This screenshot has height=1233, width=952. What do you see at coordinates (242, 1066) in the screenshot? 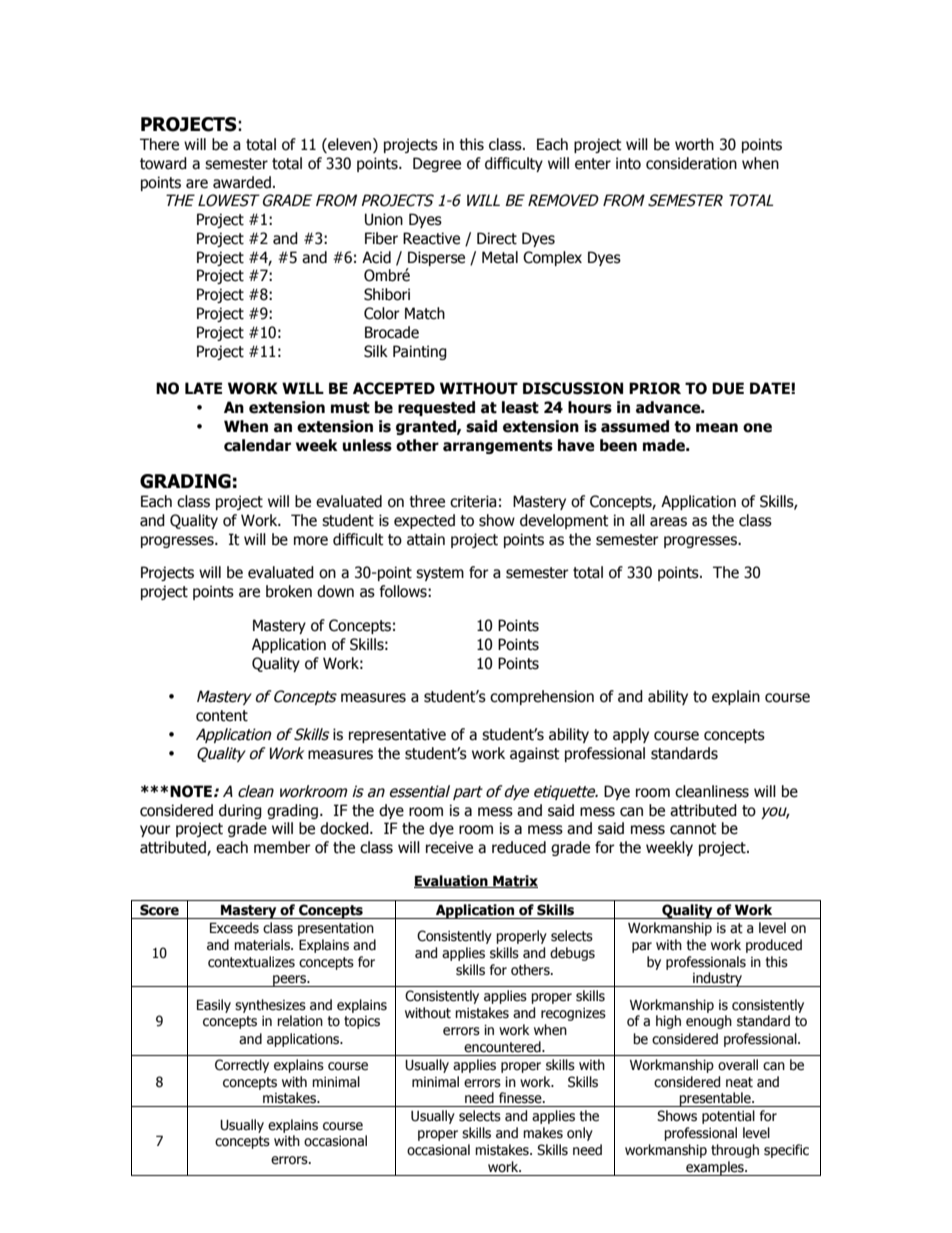
I see `Correctly` at bounding box center [242, 1066].
